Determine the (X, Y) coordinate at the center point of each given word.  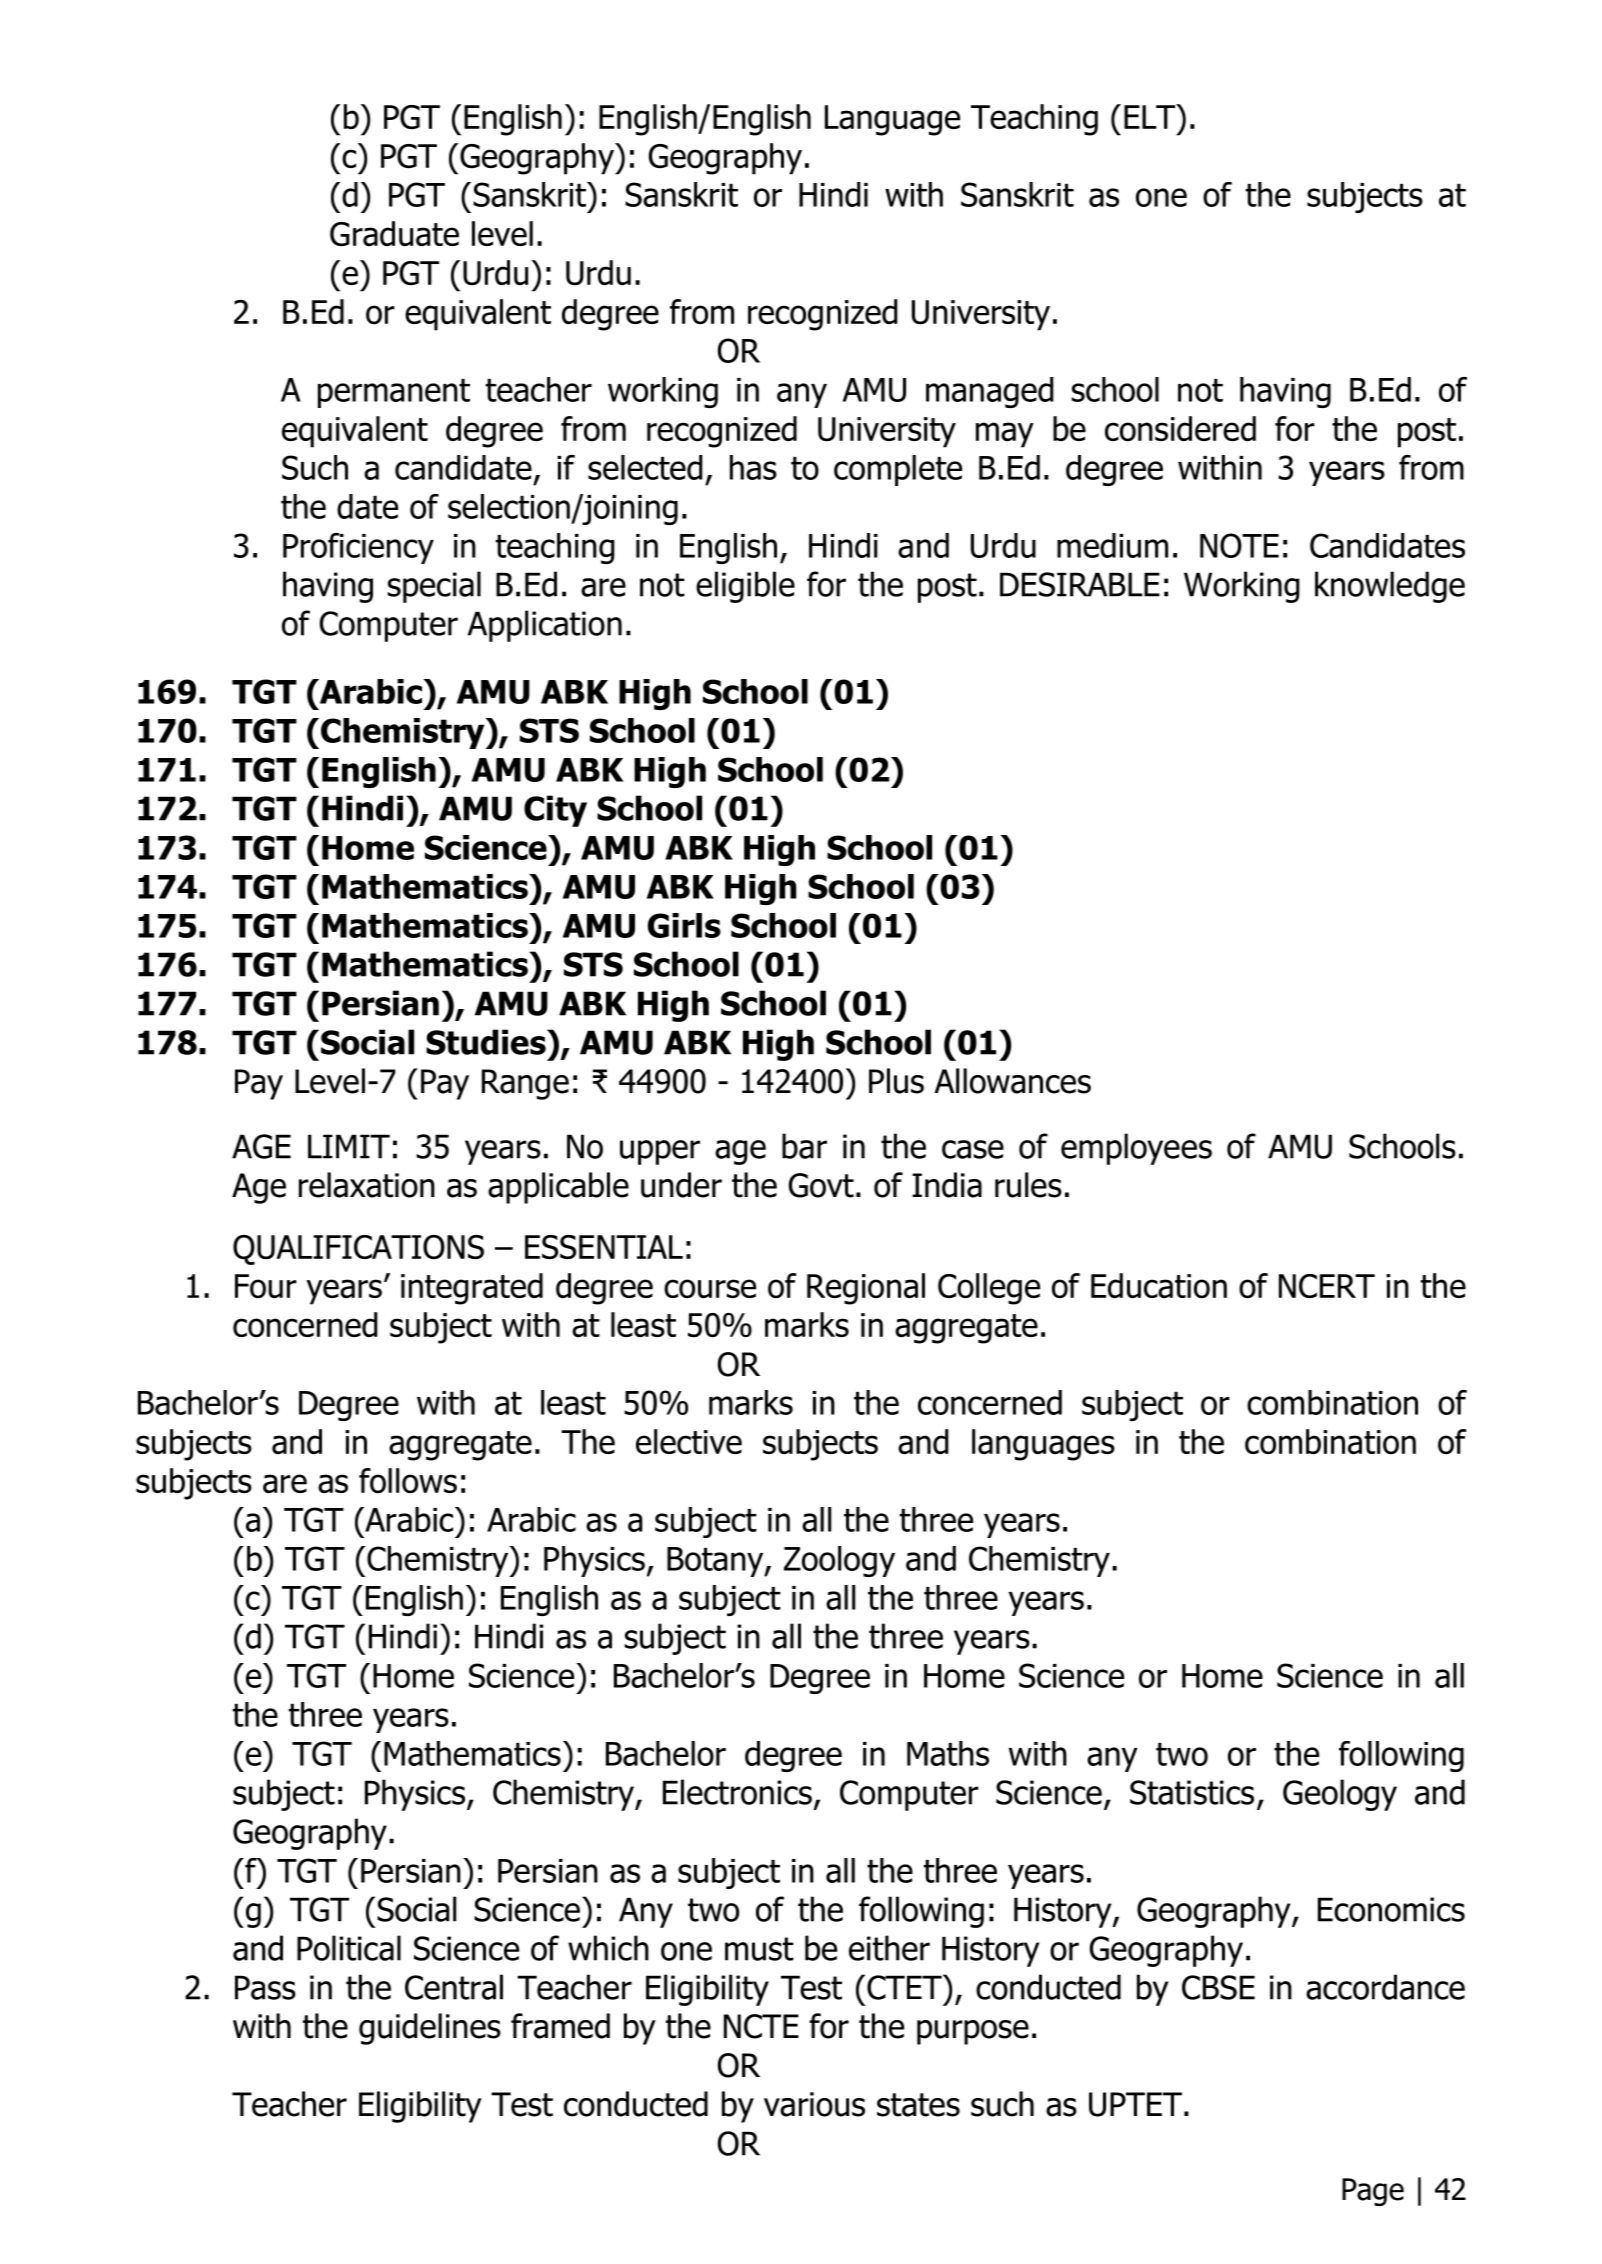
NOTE (1239, 545)
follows (408, 1481)
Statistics (1192, 1792)
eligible (745, 587)
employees (1136, 1149)
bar (804, 1146)
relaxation (367, 1185)
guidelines (430, 2029)
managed (990, 392)
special (434, 587)
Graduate (394, 234)
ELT (1151, 116)
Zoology (839, 1561)
